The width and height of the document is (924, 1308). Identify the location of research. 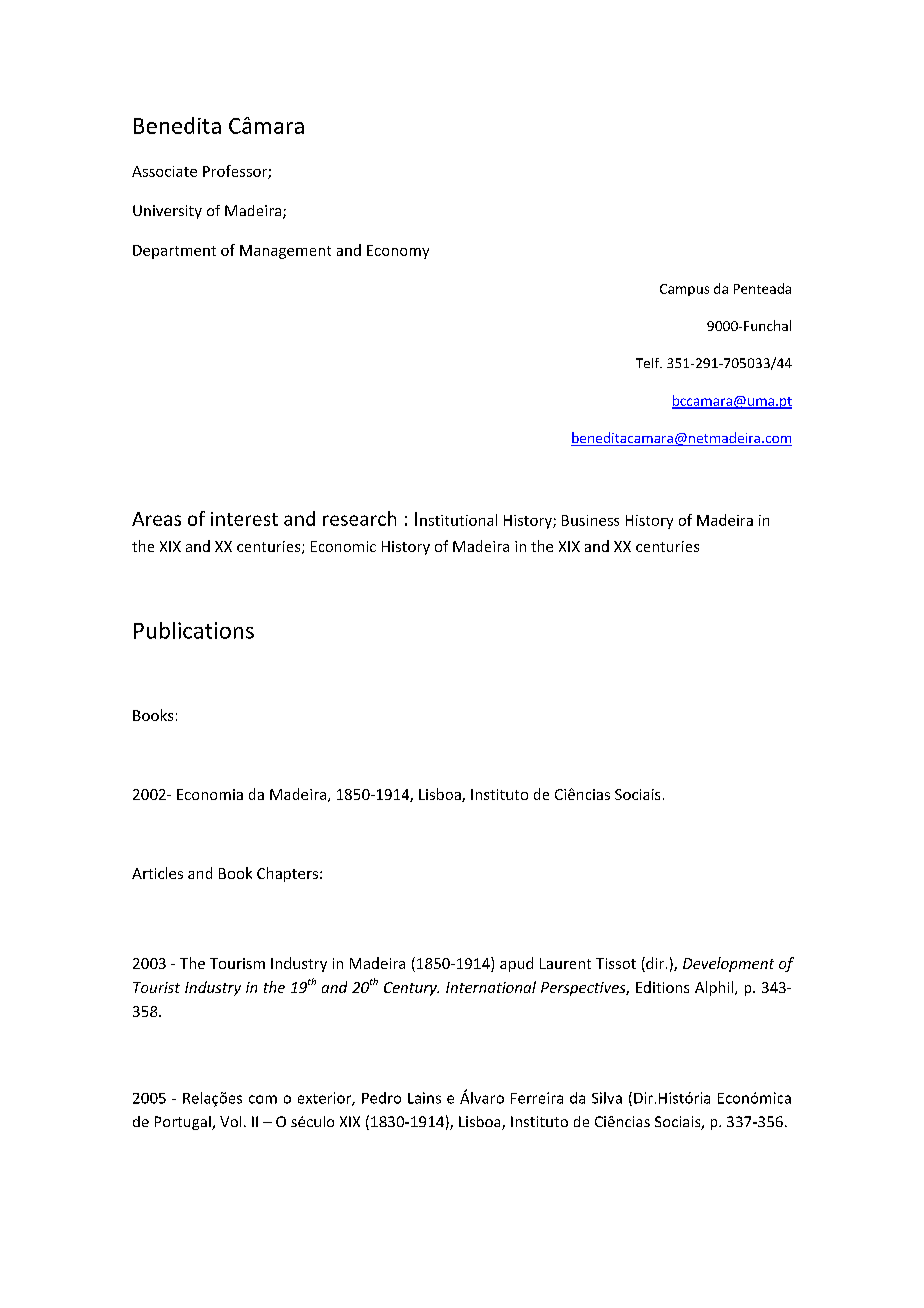
(359, 518).
